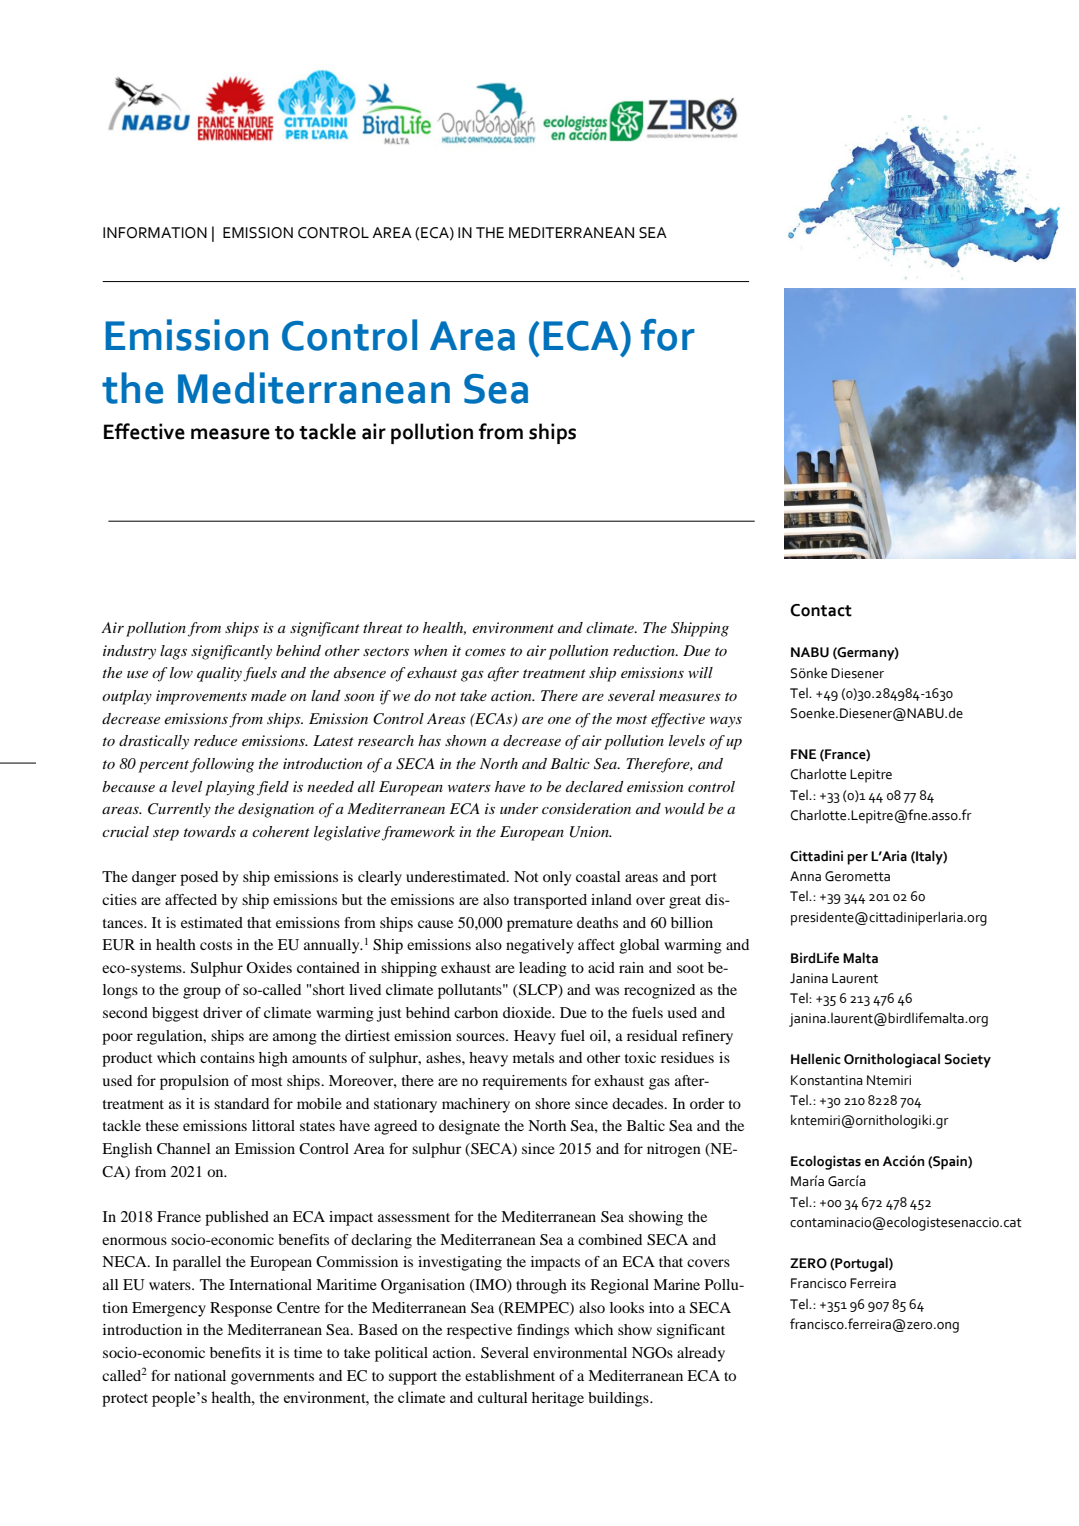 The height and width of the screenshot is (1526, 1079). Describe the element at coordinates (273, 1125) in the screenshot. I see `littoral` at that location.
